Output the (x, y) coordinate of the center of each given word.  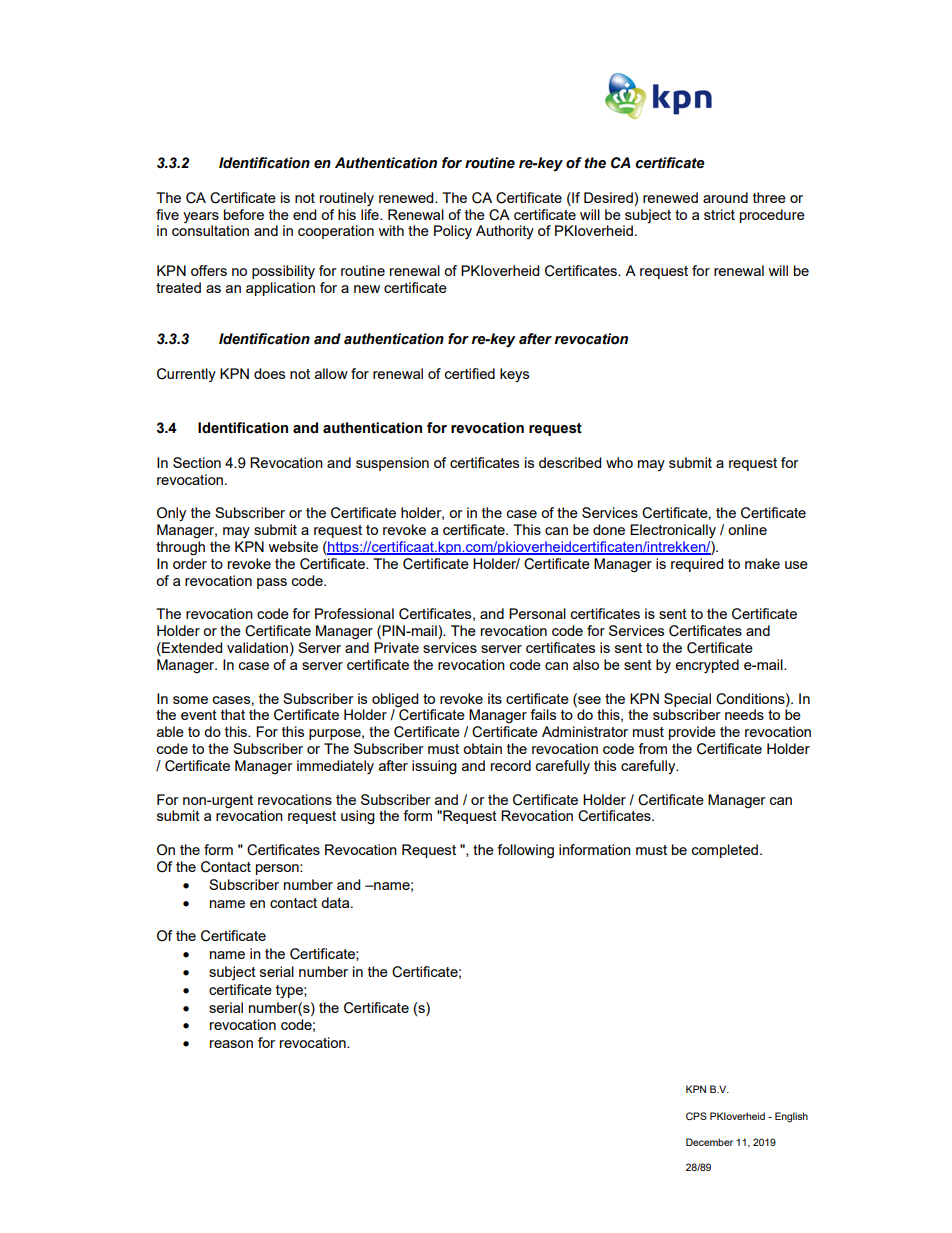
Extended (191, 649)
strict (719, 214)
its (495, 698)
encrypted (707, 666)
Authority (505, 232)
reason (231, 1044)
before (244, 214)
